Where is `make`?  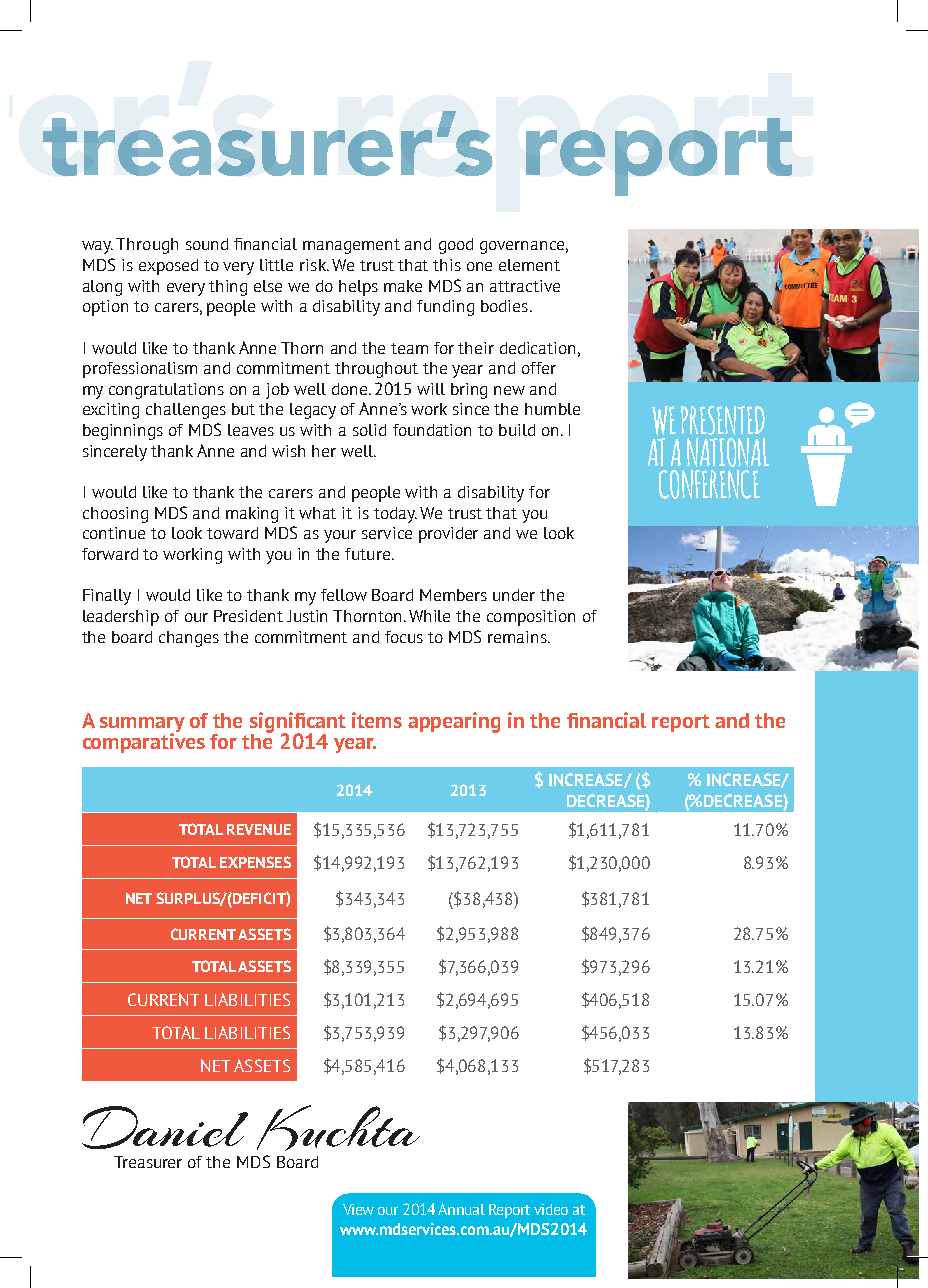
make is located at coordinates (403, 286).
